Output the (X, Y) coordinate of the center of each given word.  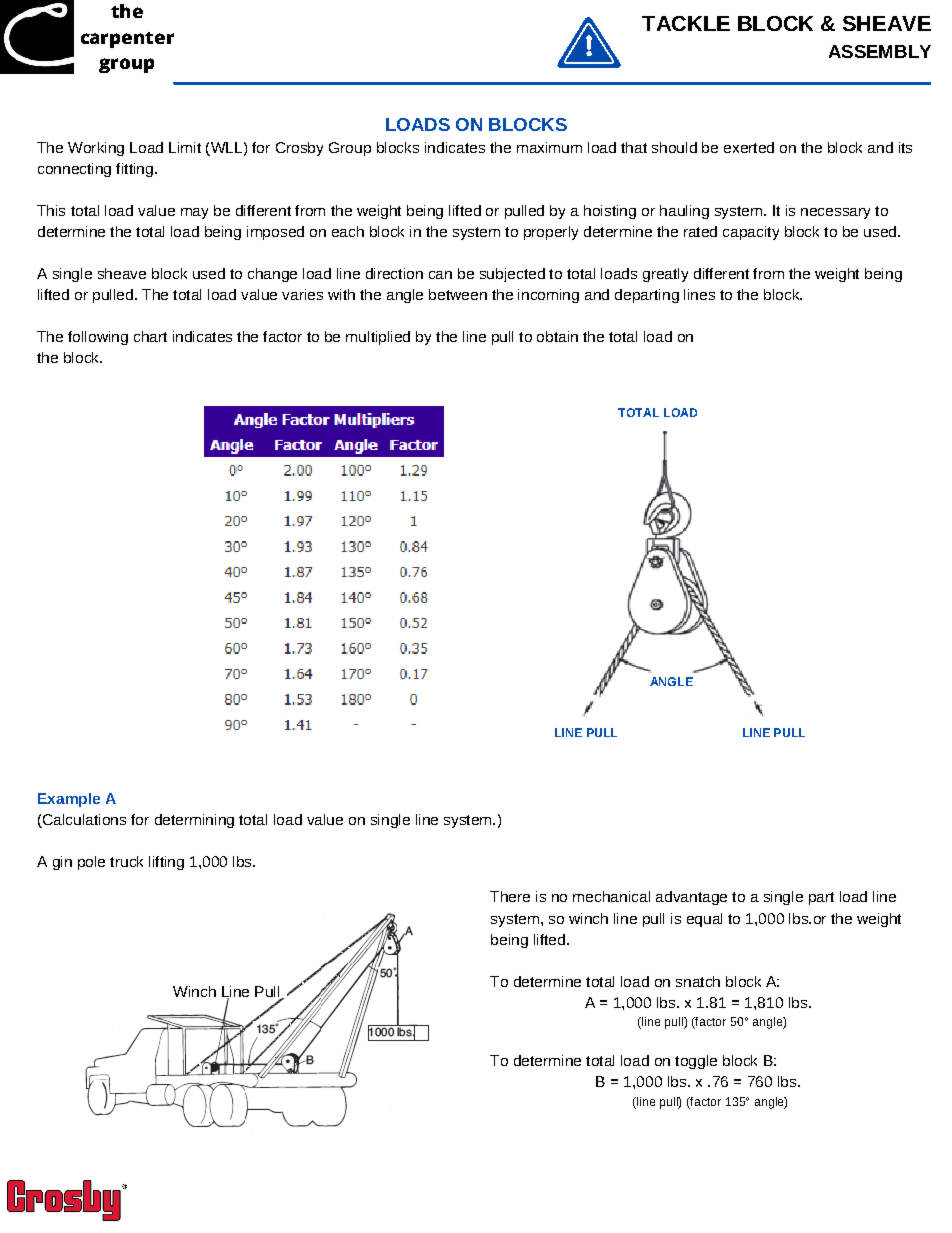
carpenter (127, 40)
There (510, 896)
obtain (557, 336)
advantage (691, 898)
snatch (698, 981)
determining (194, 821)
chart (150, 336)
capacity (751, 233)
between (458, 294)
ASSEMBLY (880, 51)
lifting (166, 863)
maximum (549, 147)
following (98, 338)
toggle (696, 1062)
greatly (665, 275)
